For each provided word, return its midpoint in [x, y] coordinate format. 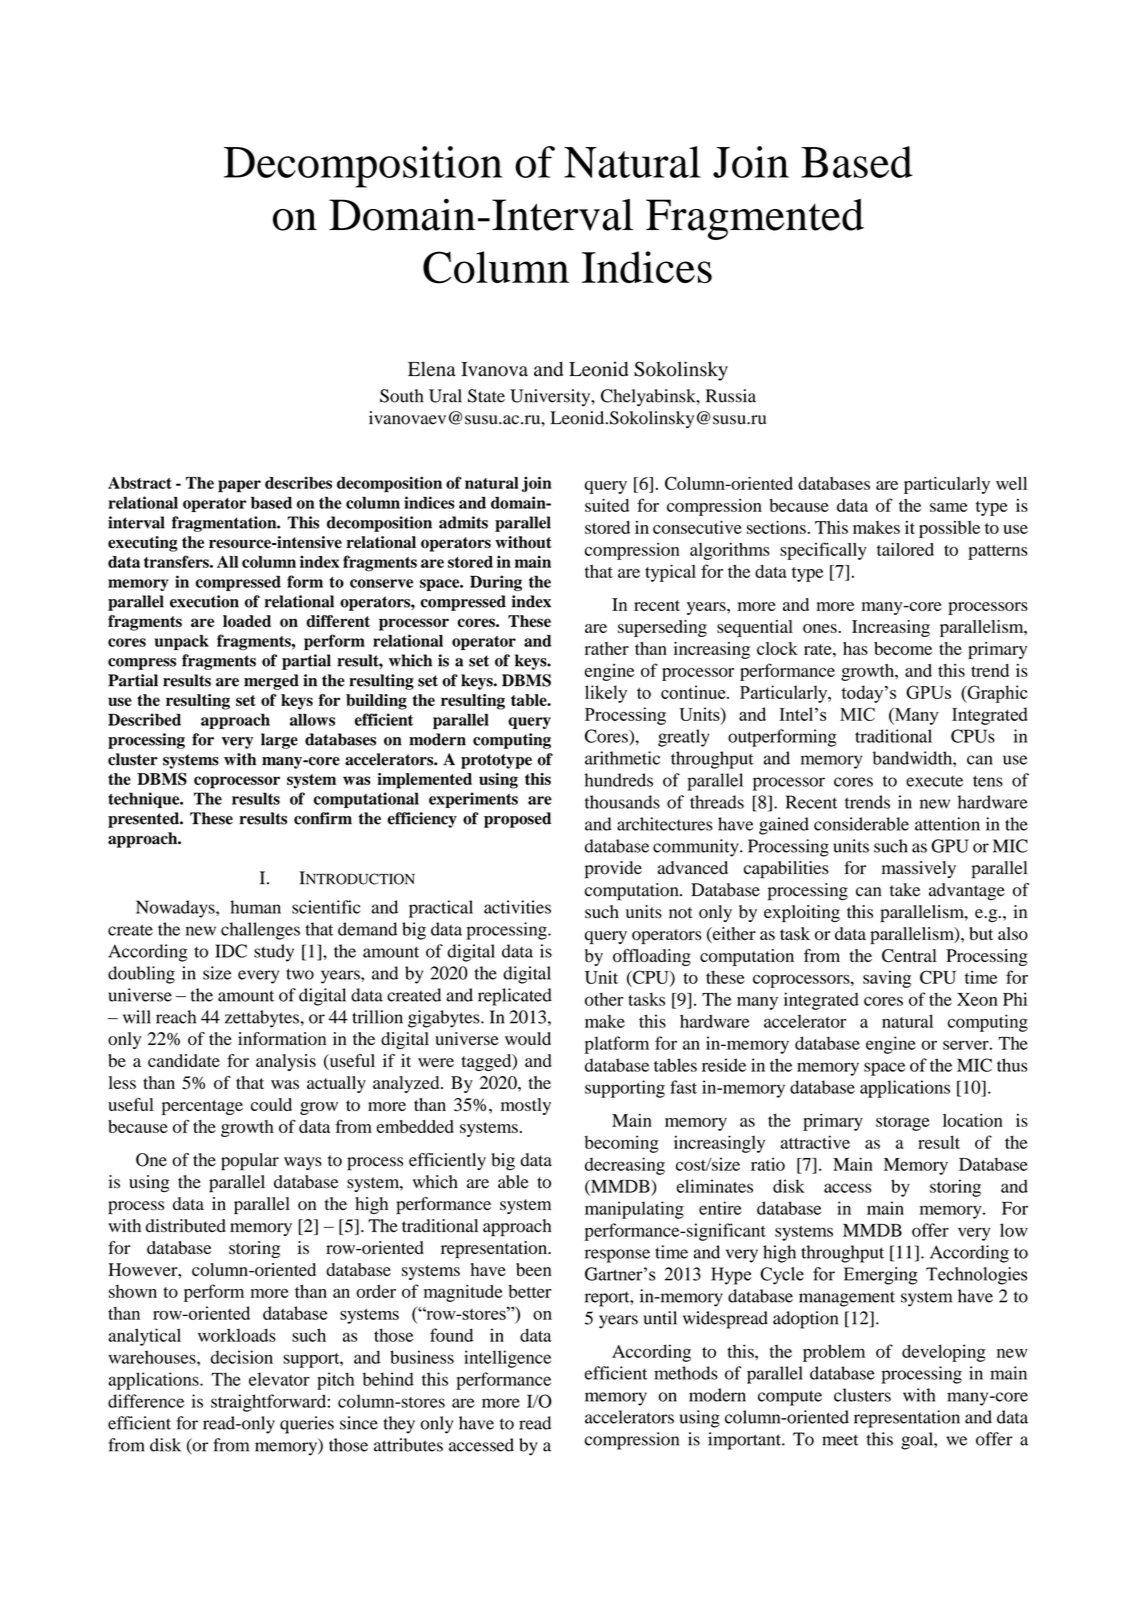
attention [947, 824]
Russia [731, 396]
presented [144, 820]
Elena [432, 369]
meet [840, 1440]
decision [242, 1357]
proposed [517, 820]
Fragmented [755, 219]
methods [686, 1373]
